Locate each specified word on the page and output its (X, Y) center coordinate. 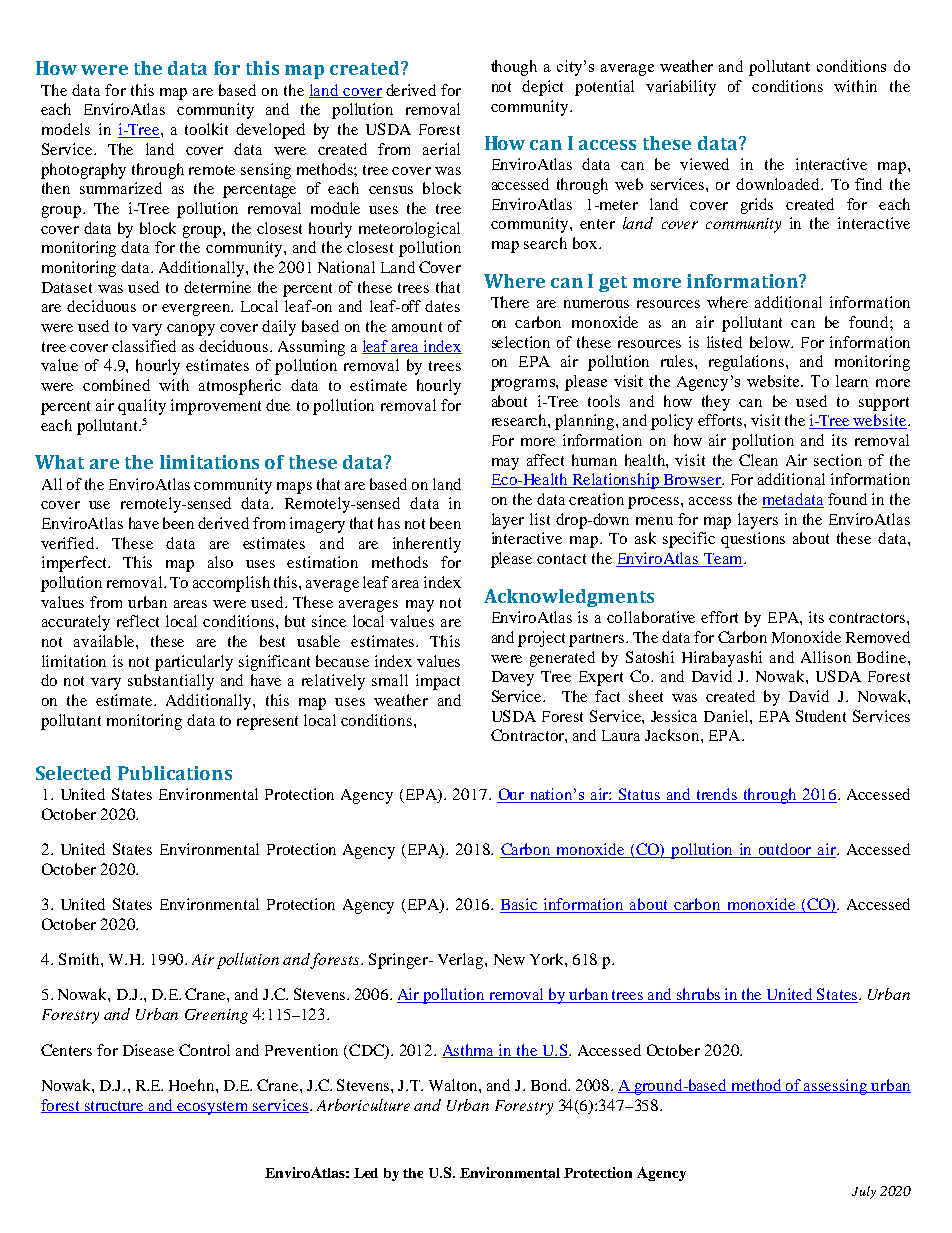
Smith (80, 959)
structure (115, 1107)
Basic (520, 905)
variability (681, 88)
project (541, 639)
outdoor (786, 850)
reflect (138, 621)
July (864, 1192)
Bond (550, 1085)
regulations (748, 363)
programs (524, 385)
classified (144, 346)
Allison (826, 657)
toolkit (206, 129)
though (514, 68)
